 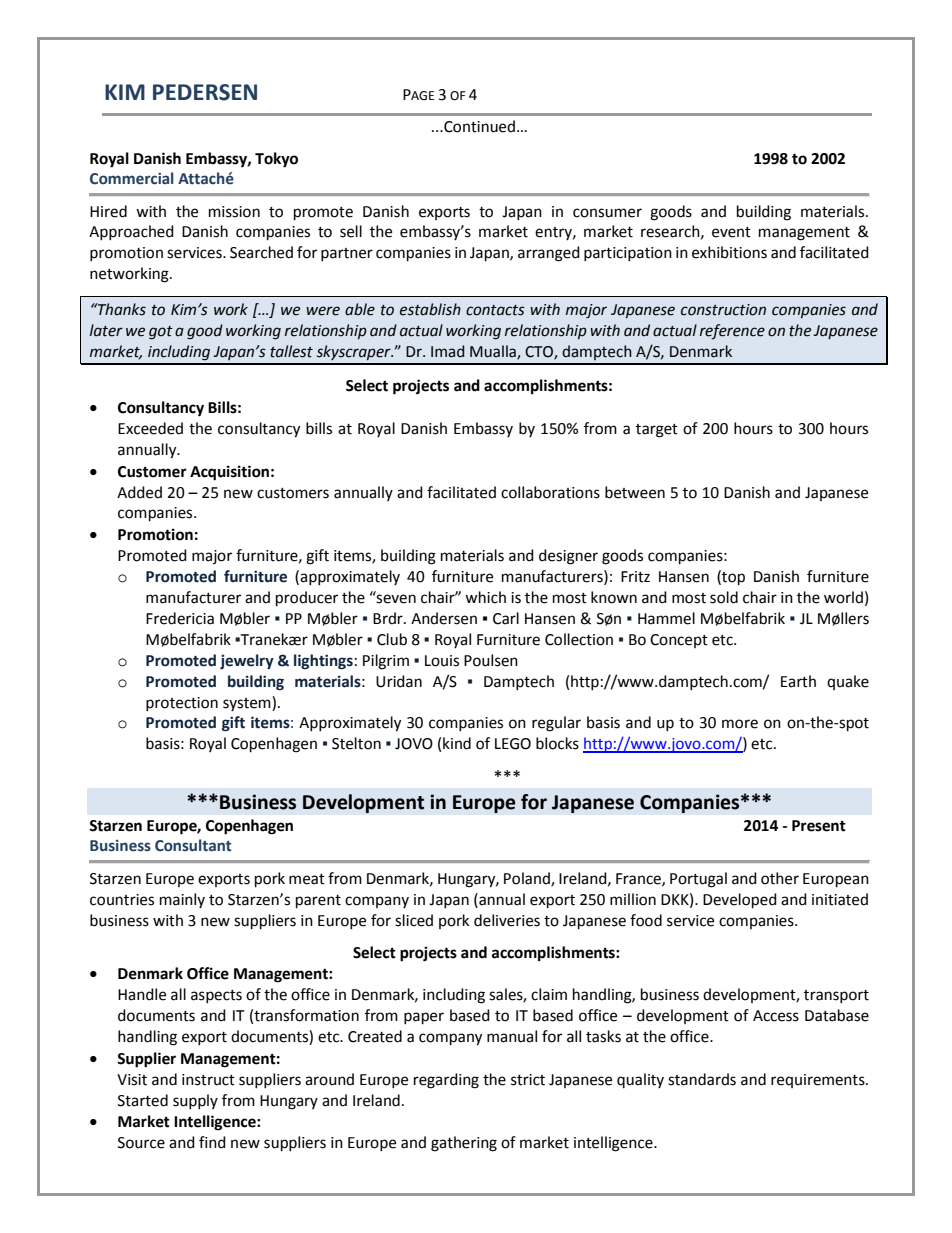 What do you see at coordinates (550, 492) in the screenshot?
I see `collaborations` at bounding box center [550, 492].
